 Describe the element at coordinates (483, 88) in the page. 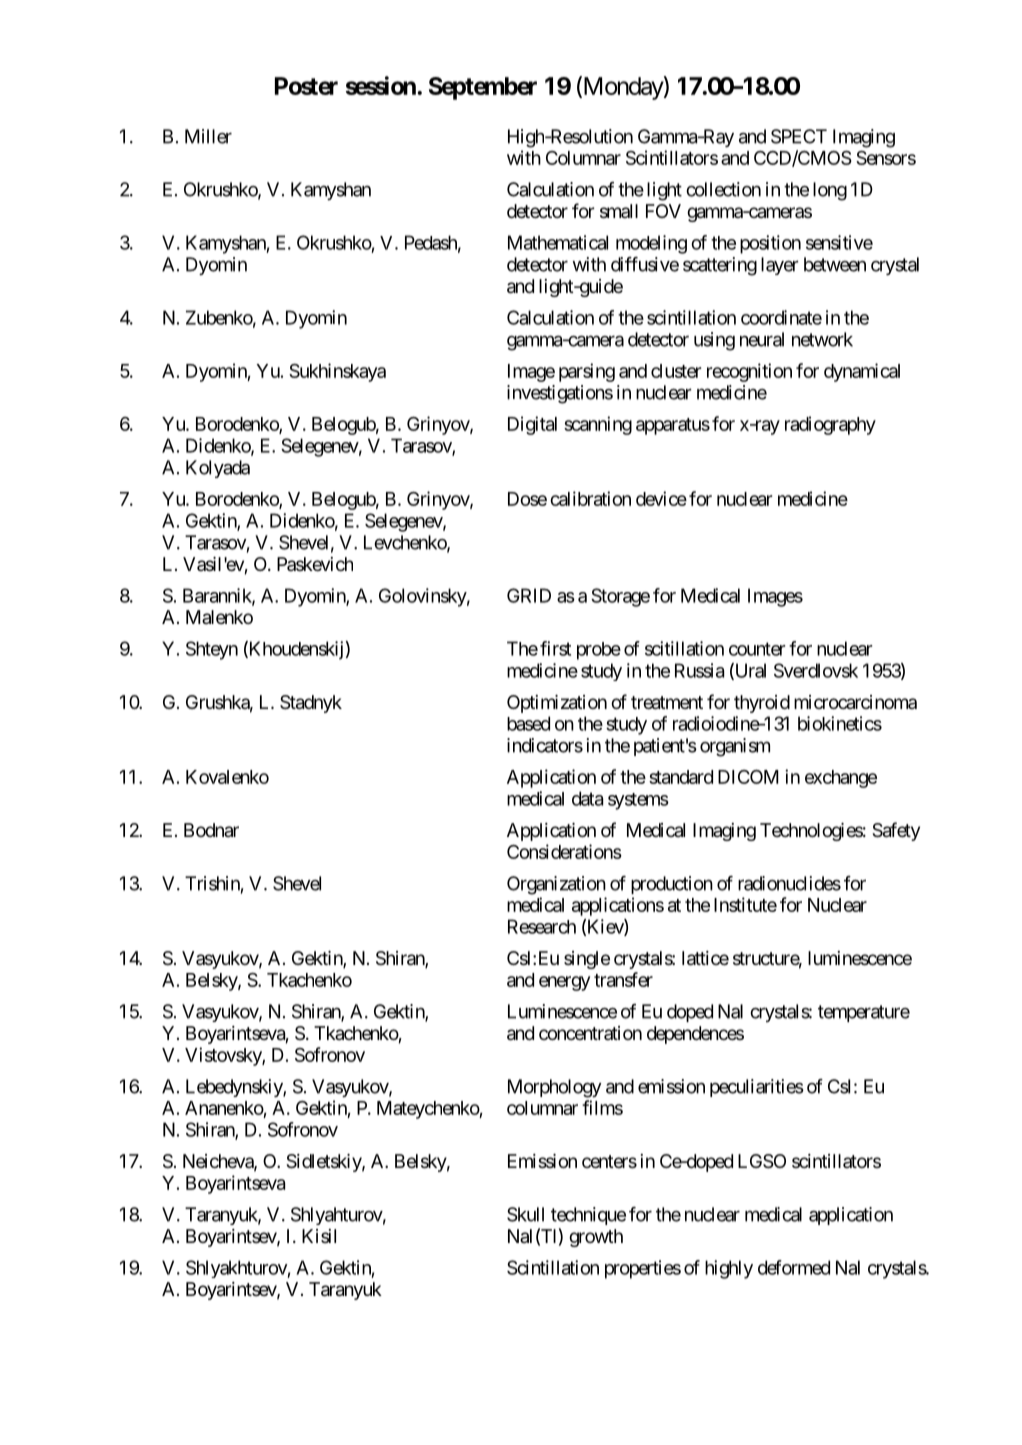

I see `September` at that location.
